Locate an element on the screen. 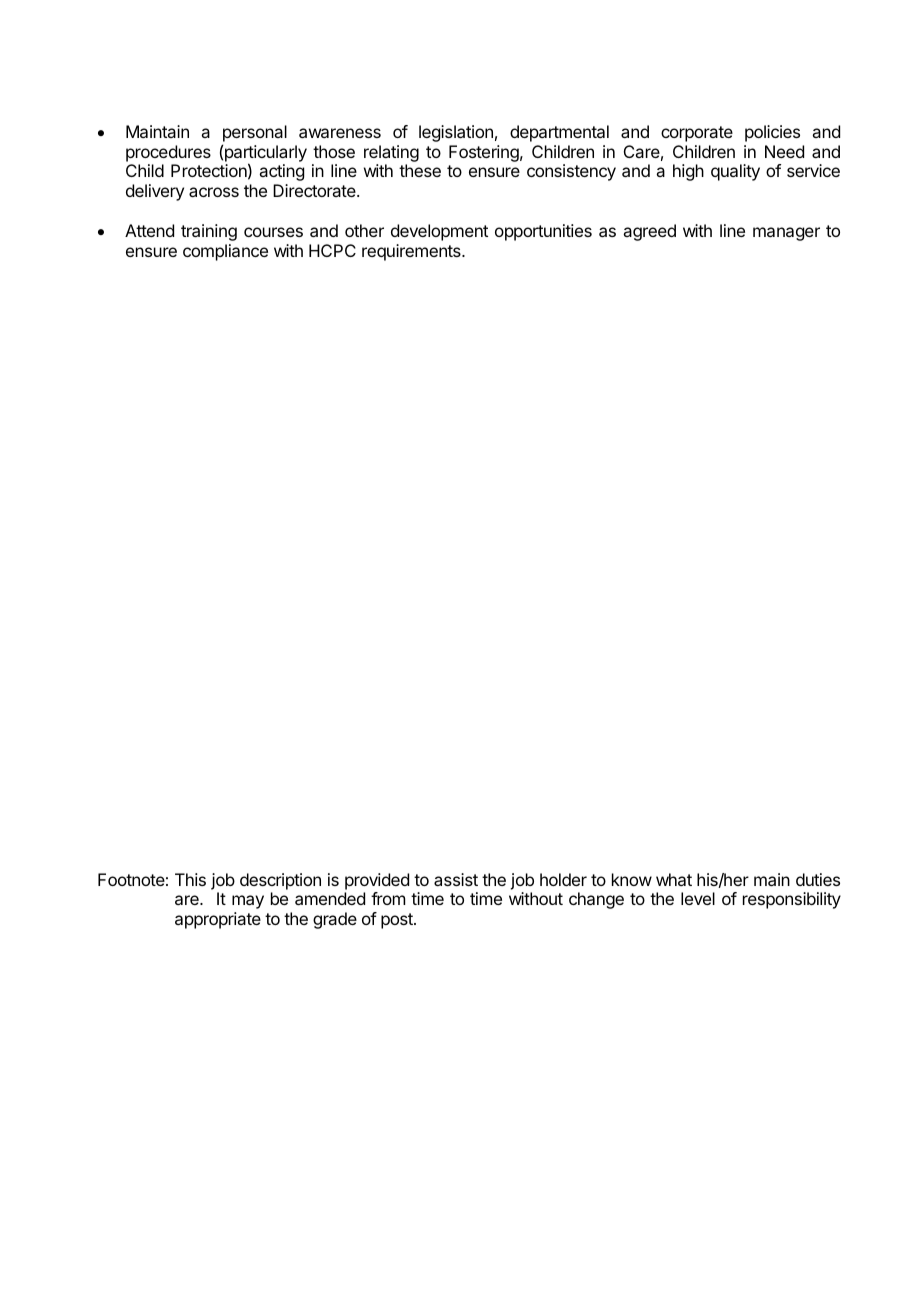 This screenshot has height=1307, width=924. what is located at coordinates (674, 879).
